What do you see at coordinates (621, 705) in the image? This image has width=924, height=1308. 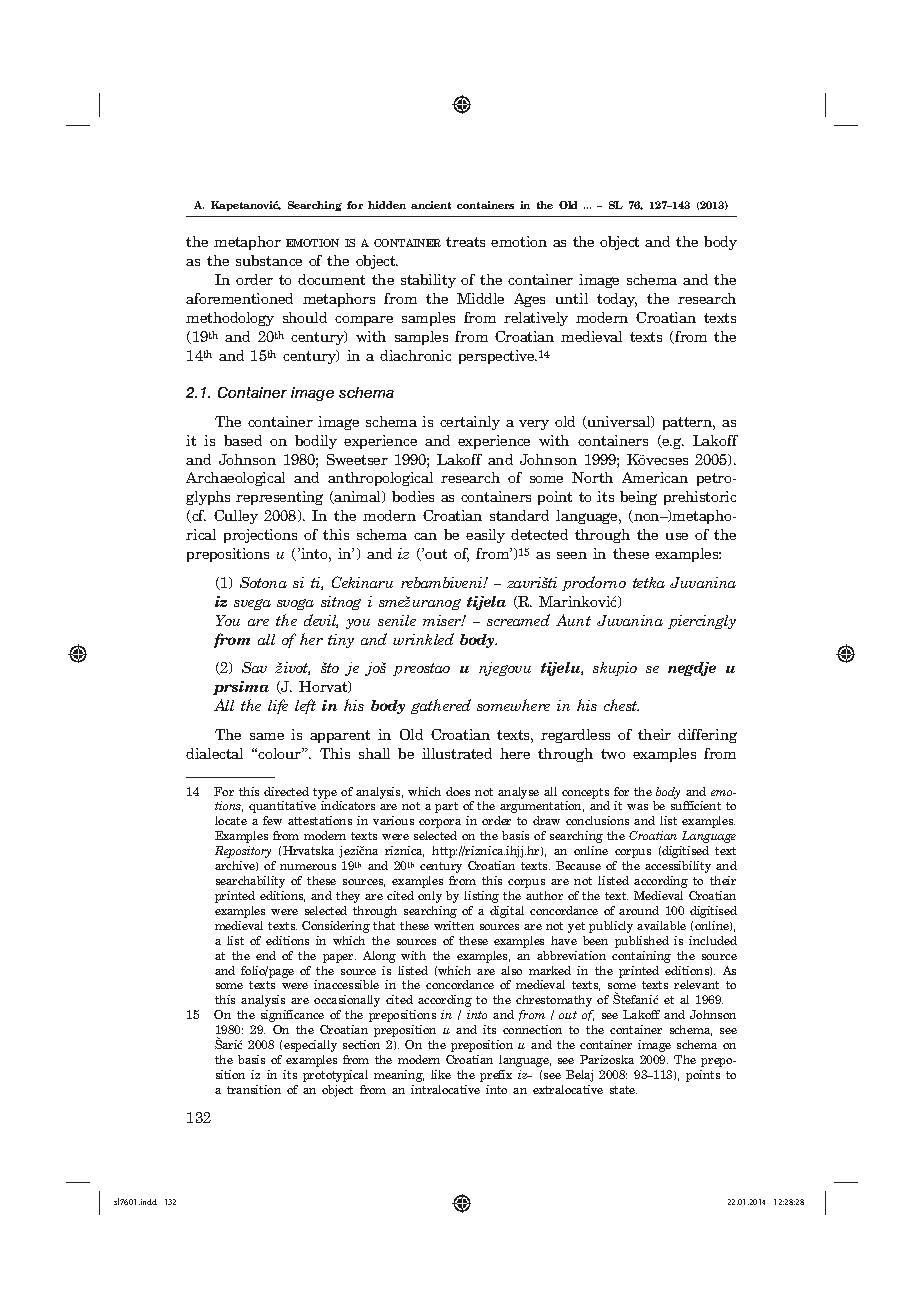 I see `chest` at bounding box center [621, 705].
